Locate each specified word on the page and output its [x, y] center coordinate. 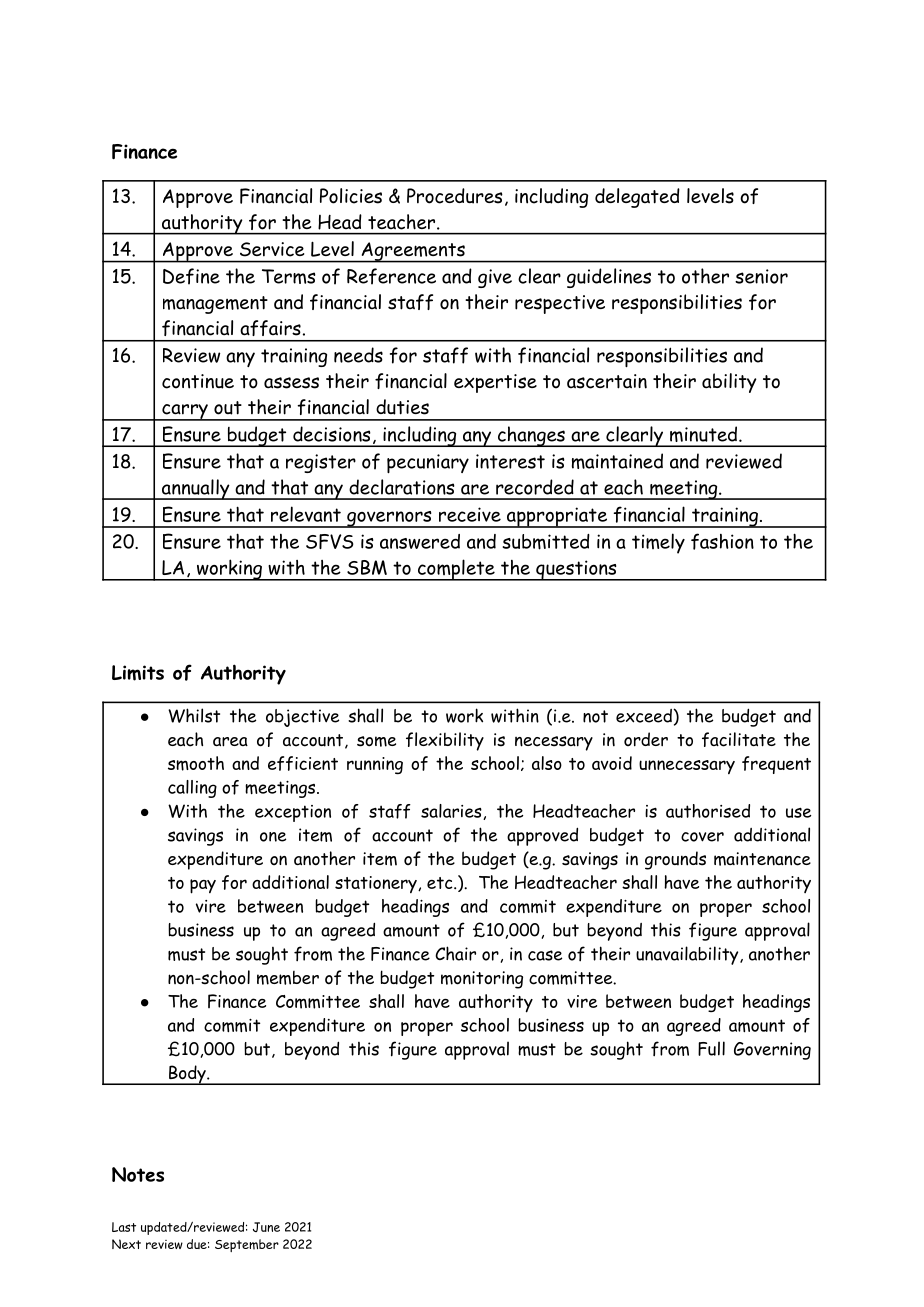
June [266, 1227]
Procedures [455, 196]
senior [761, 276]
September [247, 1245]
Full [711, 1048]
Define [191, 276]
